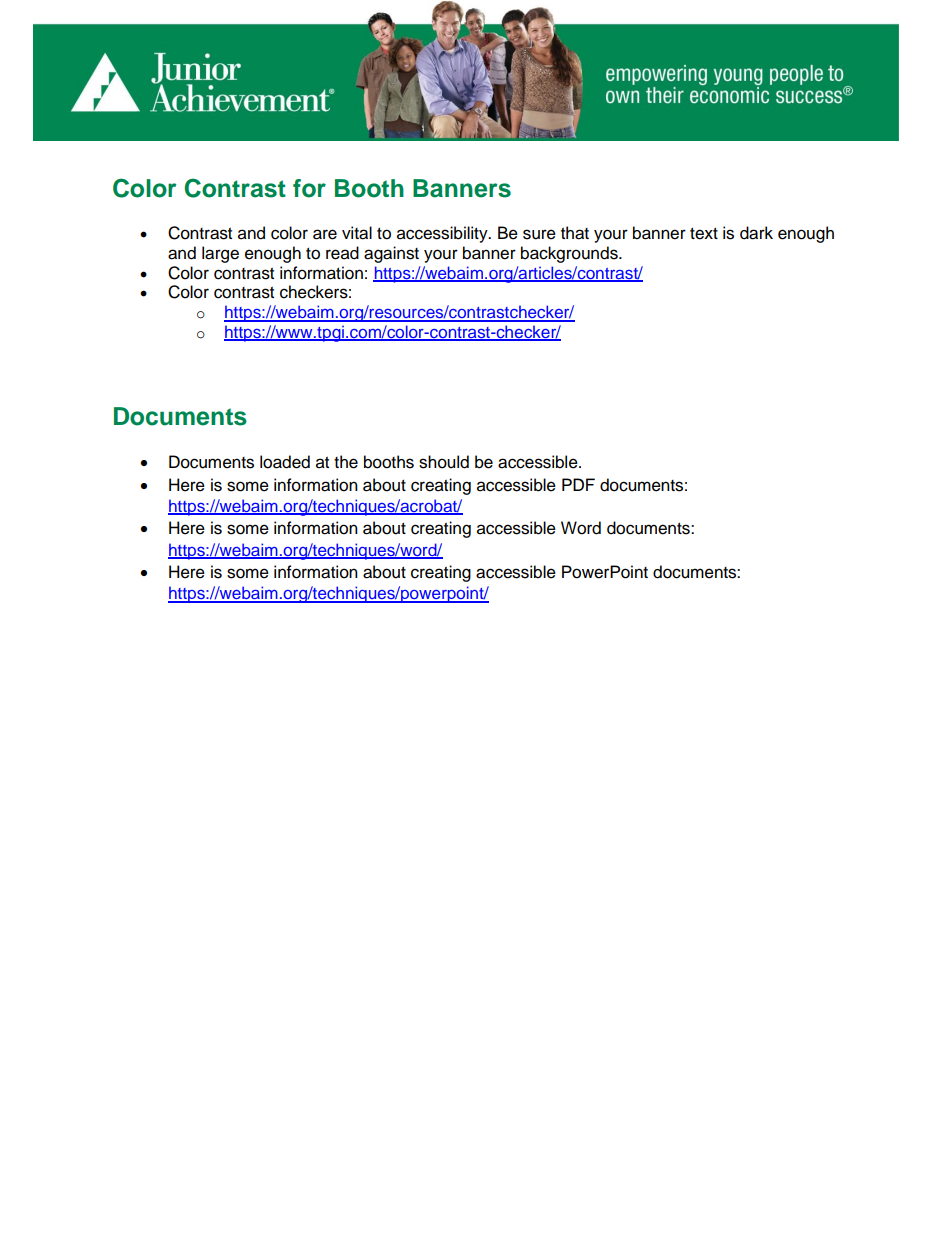 The height and width of the screenshot is (1233, 952). I want to click on are, so click(325, 234).
